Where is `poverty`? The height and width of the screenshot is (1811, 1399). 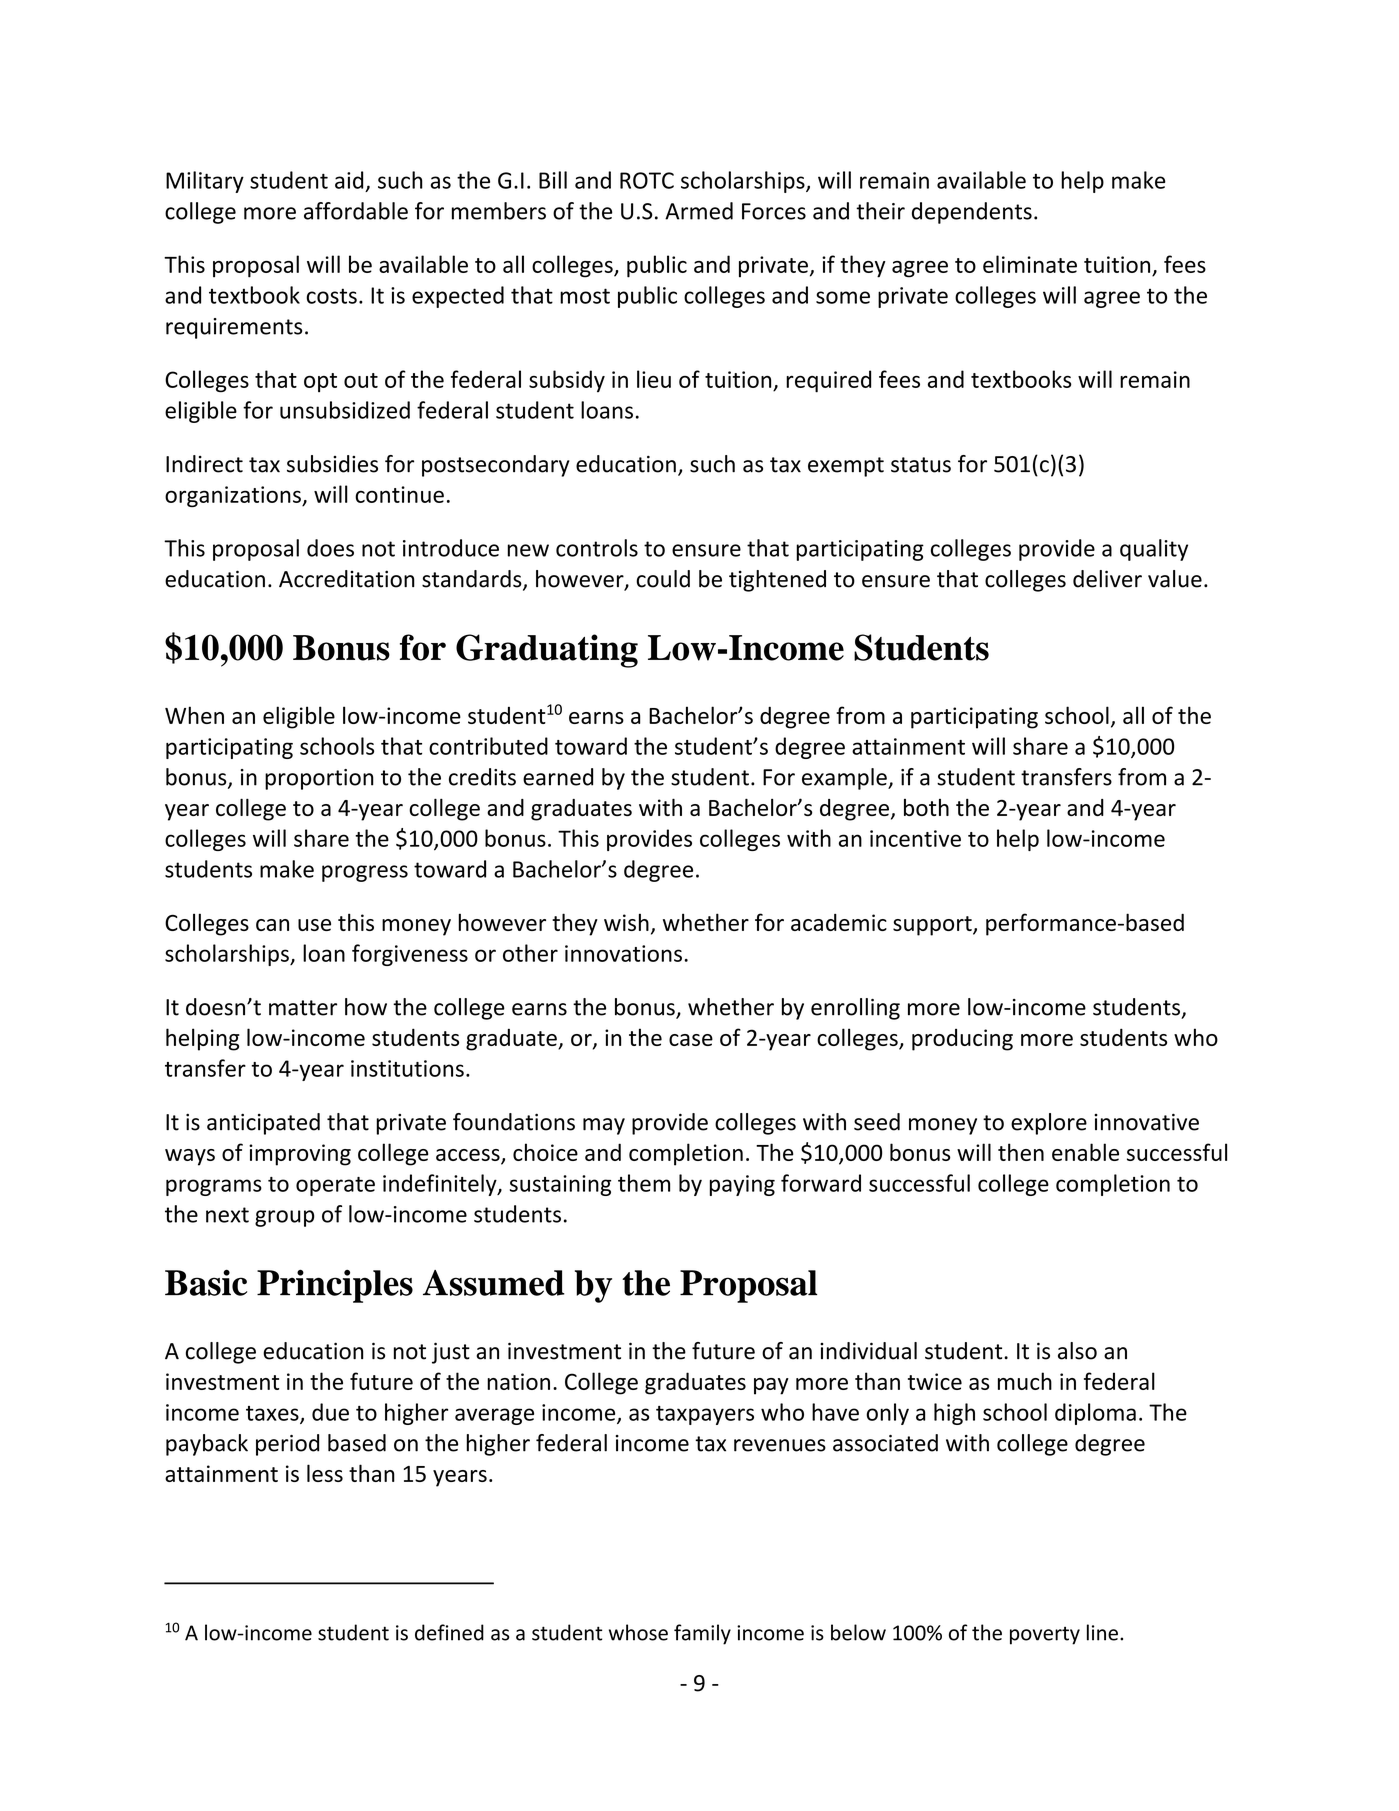 poverty is located at coordinates (1045, 1636).
